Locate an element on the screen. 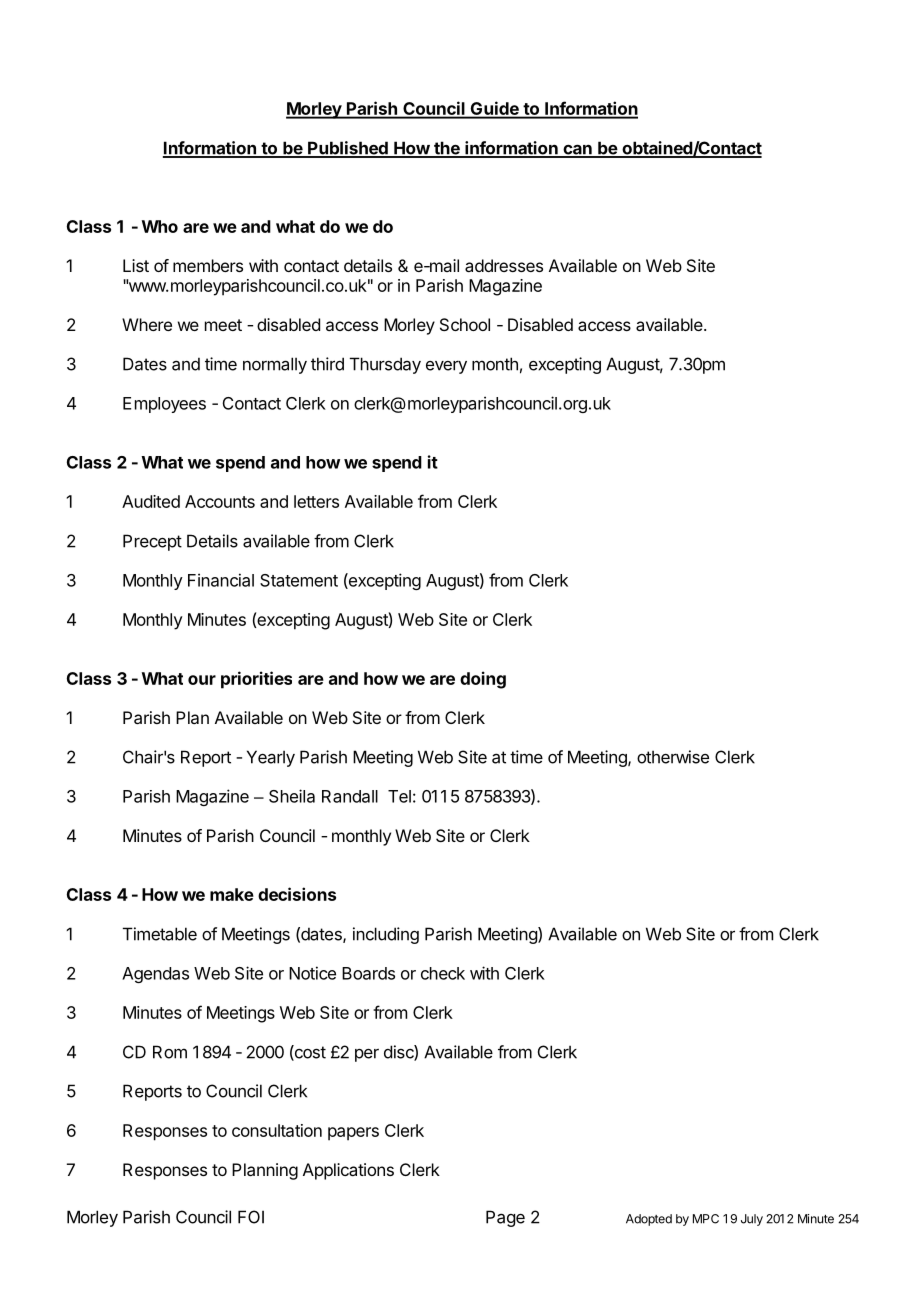  otherwise is located at coordinates (673, 757).
